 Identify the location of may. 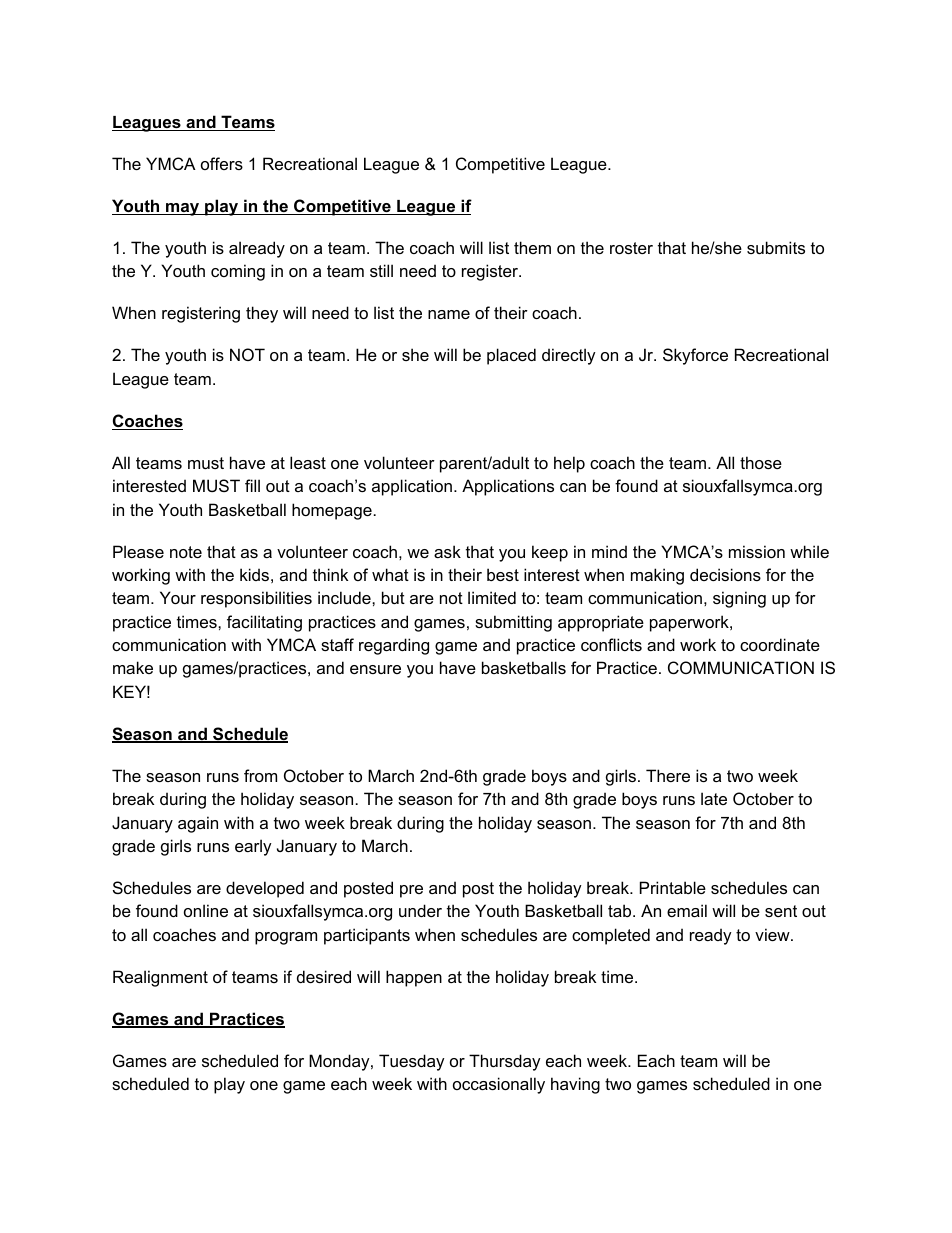
(183, 209).
